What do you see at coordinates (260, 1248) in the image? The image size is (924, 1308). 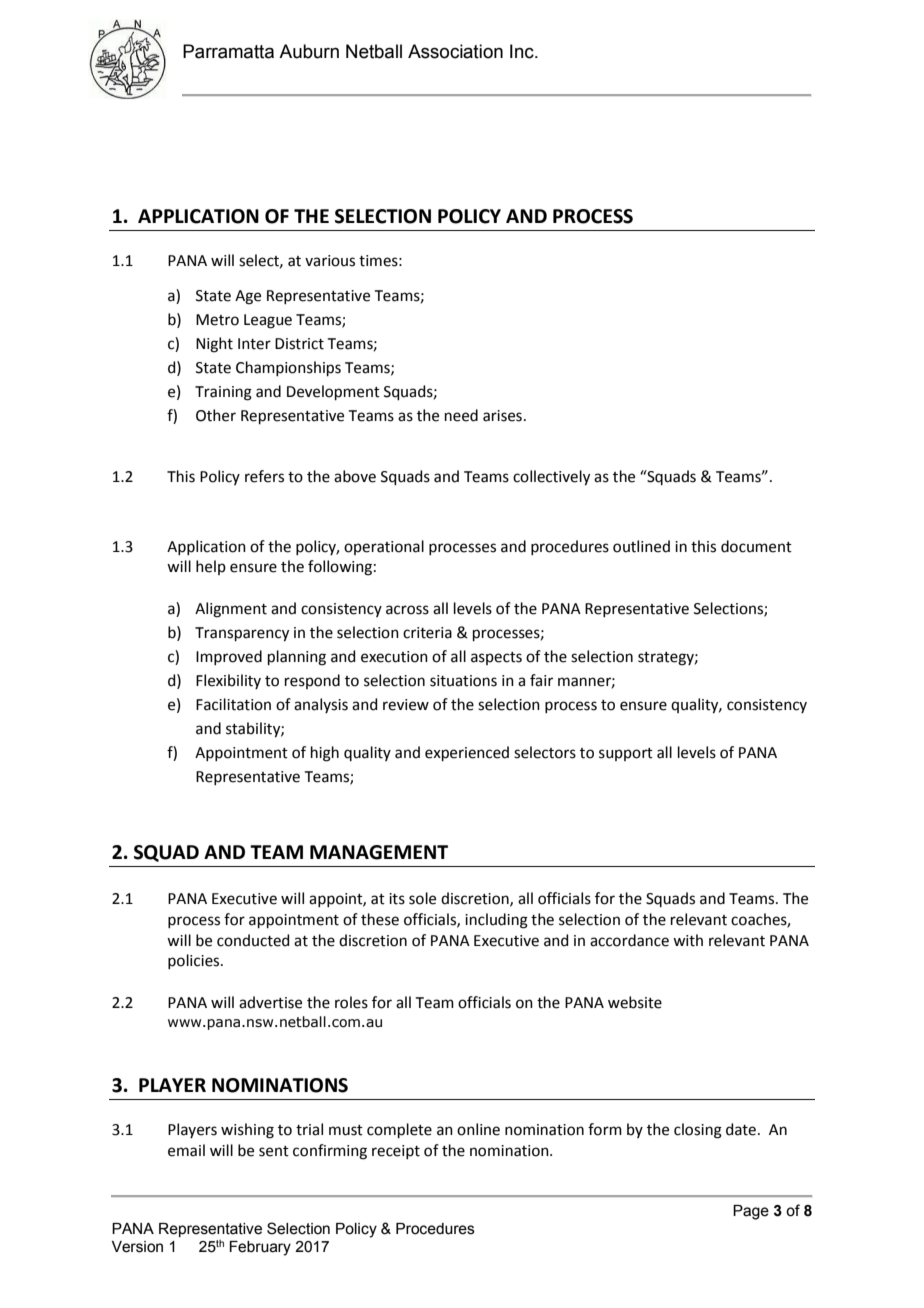 I see `February` at bounding box center [260, 1248].
